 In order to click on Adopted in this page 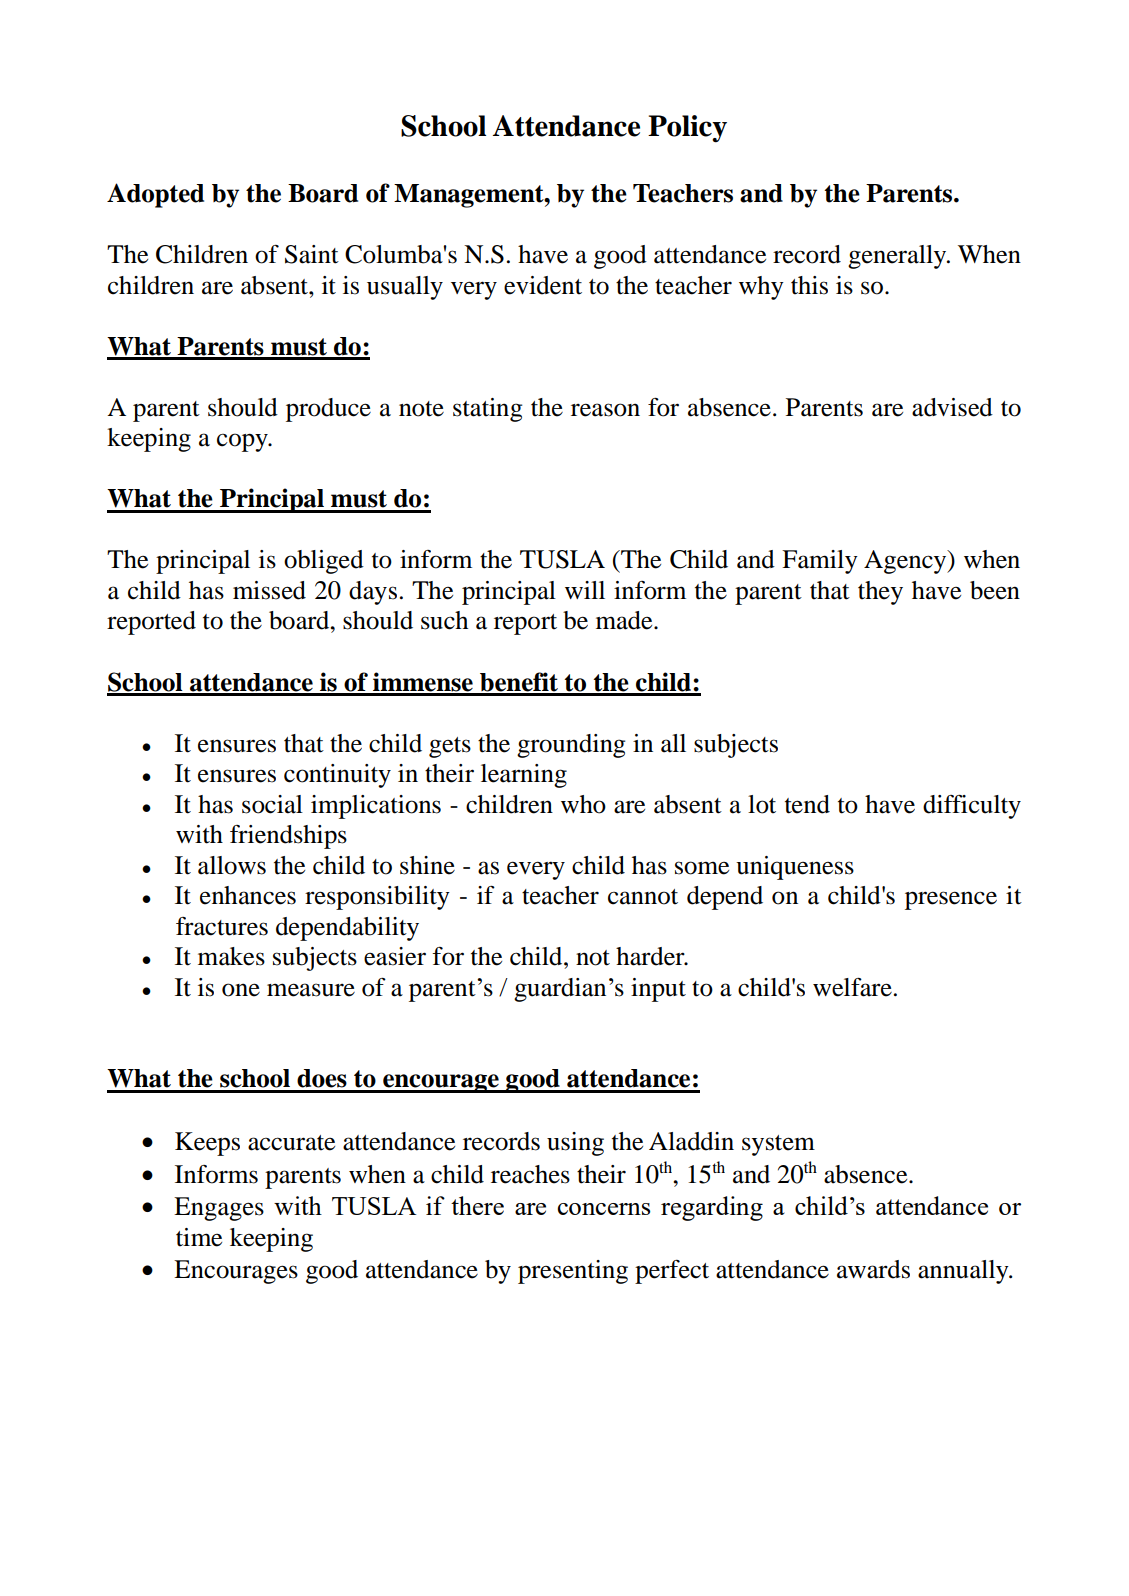, I will do `click(155, 195)`.
